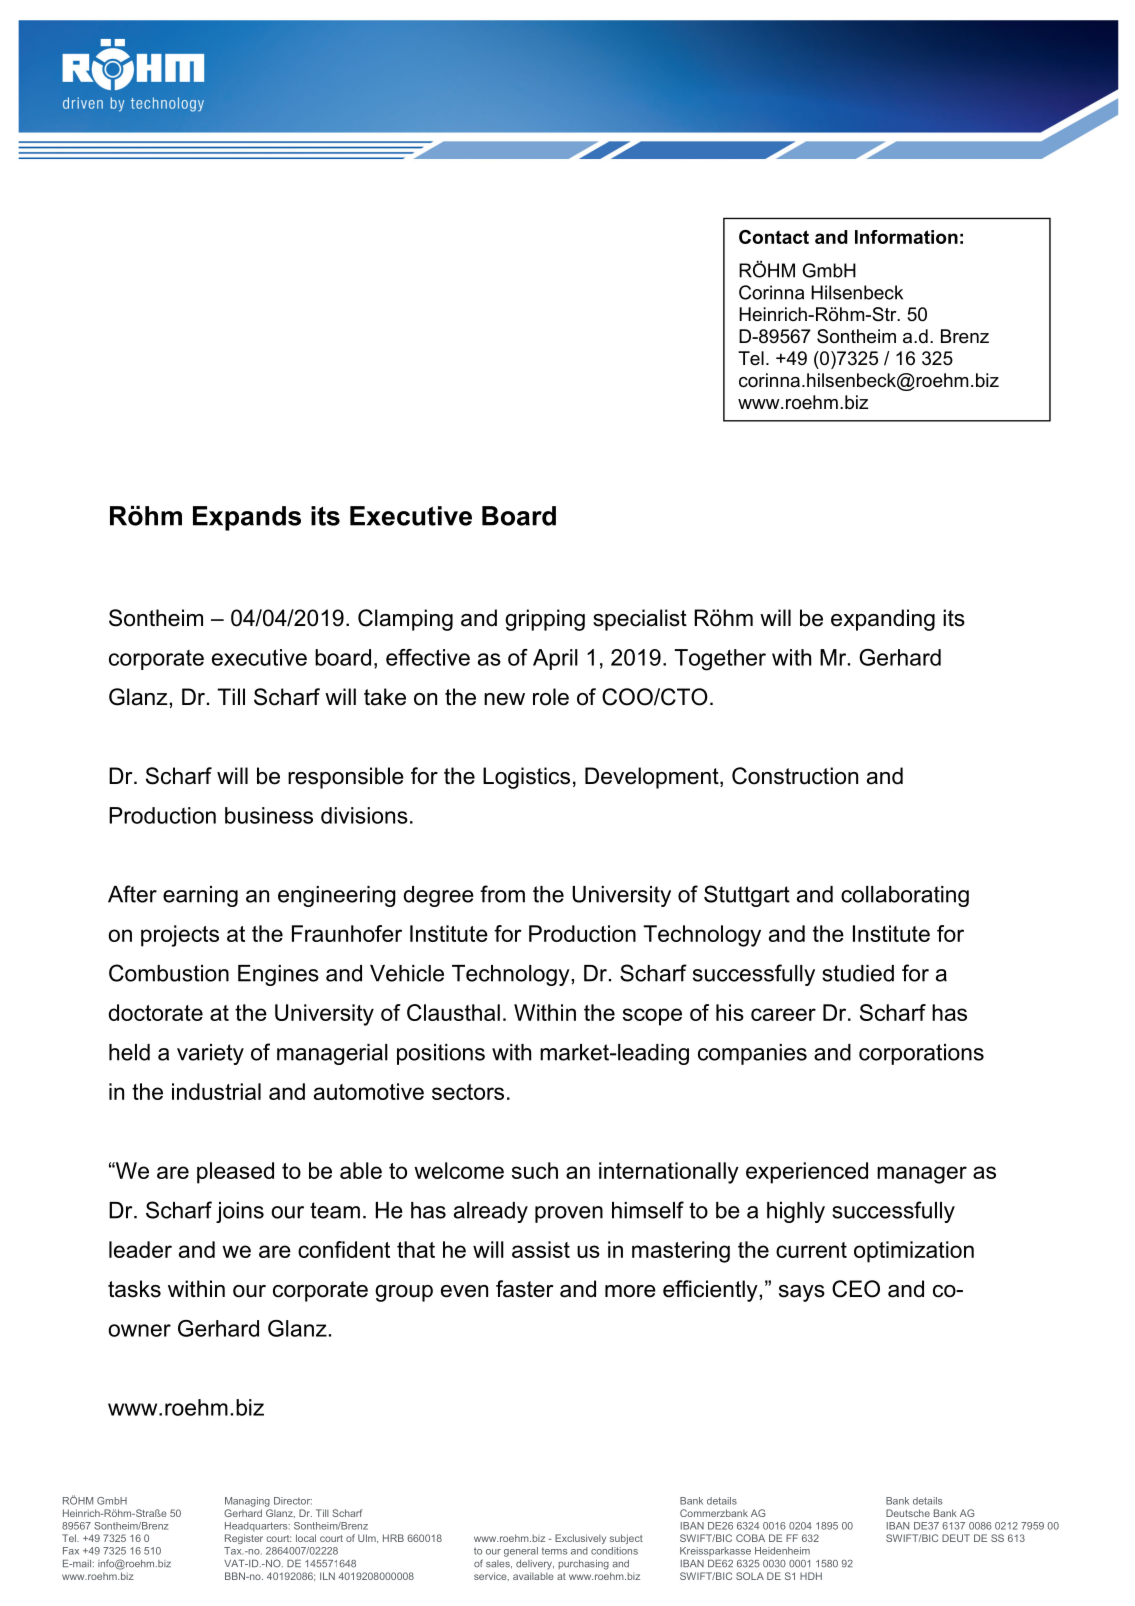  I want to click on expanding, so click(883, 620).
